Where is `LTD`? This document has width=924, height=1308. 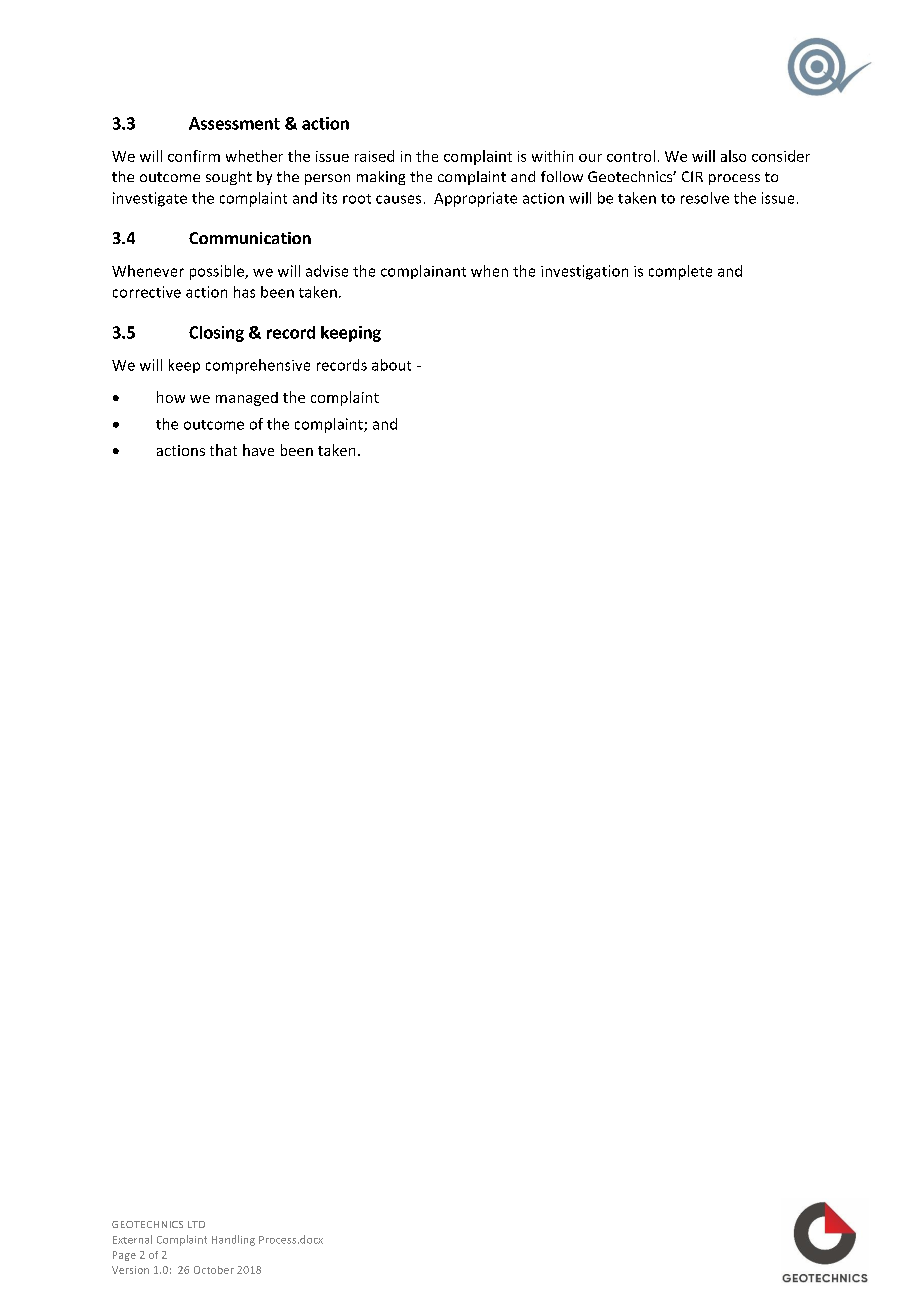 LTD is located at coordinates (196, 1224).
